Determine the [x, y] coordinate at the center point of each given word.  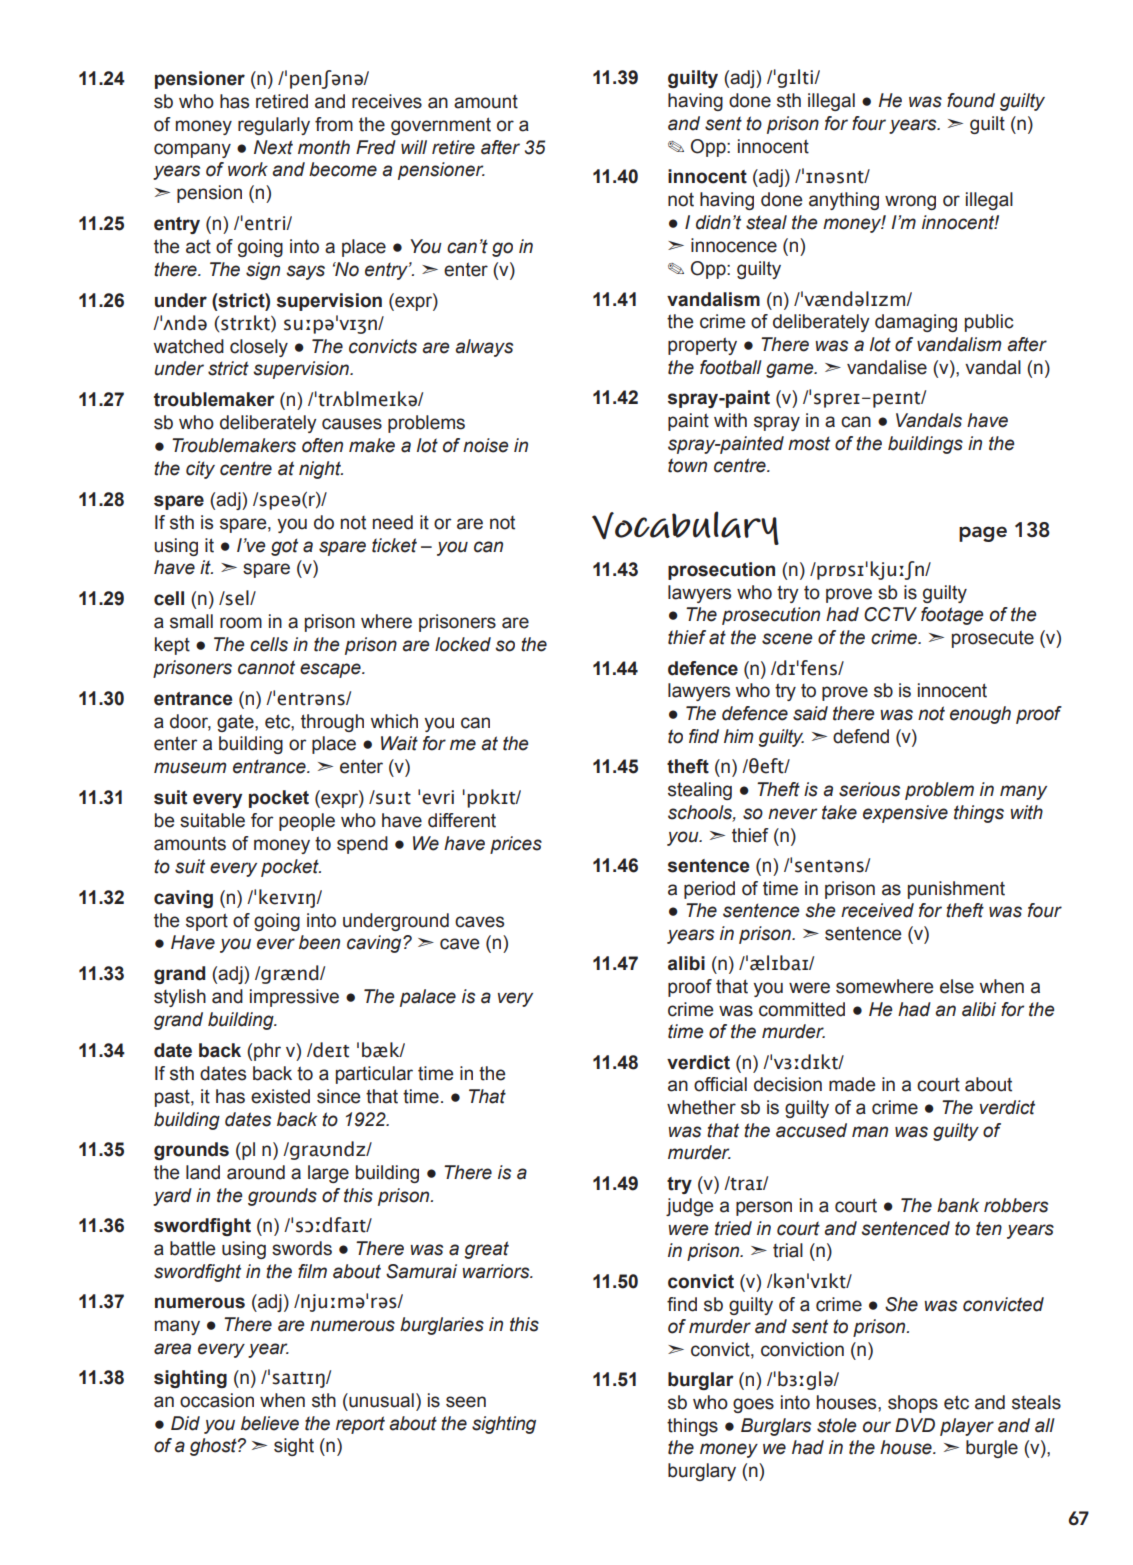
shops [913, 1404]
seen [466, 1402]
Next [273, 147]
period [709, 890]
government [441, 126]
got [284, 547]
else [957, 986]
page [983, 534]
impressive [294, 998]
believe [270, 1423]
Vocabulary [685, 528]
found [971, 100]
